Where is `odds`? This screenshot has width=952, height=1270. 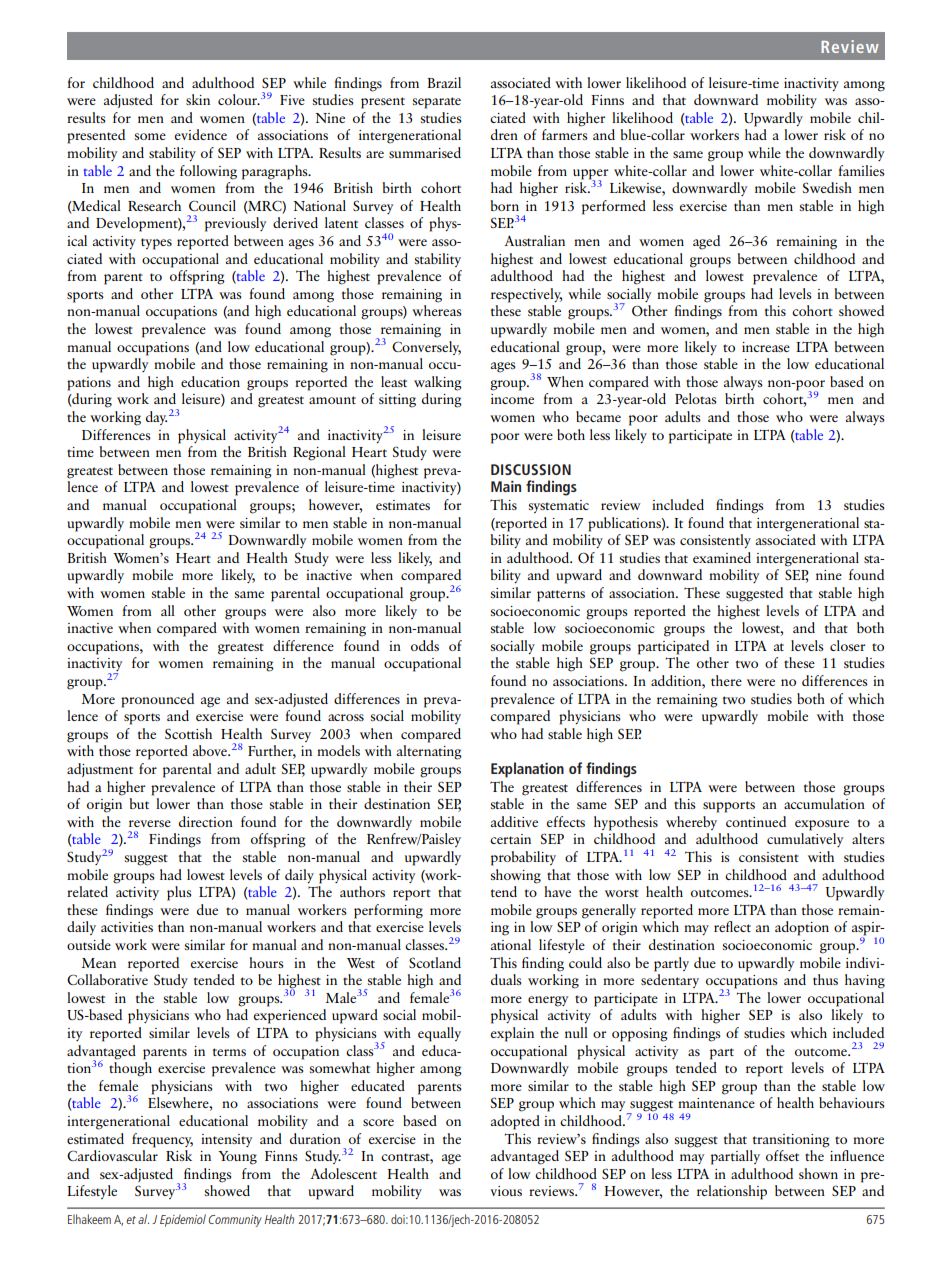 odds is located at coordinates (425, 645).
